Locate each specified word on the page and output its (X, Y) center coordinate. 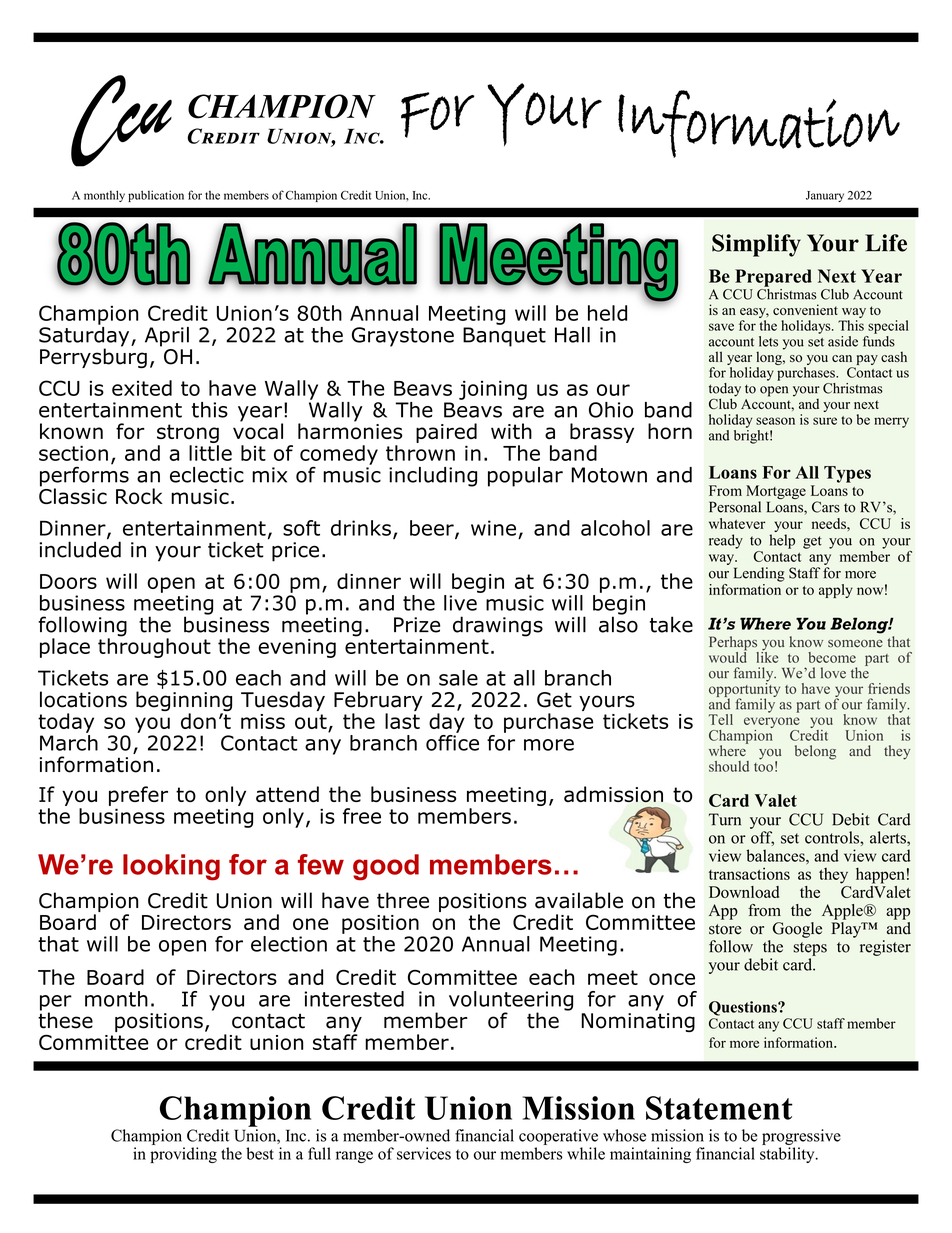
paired (446, 433)
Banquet (504, 337)
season (775, 421)
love (833, 673)
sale (458, 678)
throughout (154, 647)
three (403, 900)
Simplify (756, 245)
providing (183, 1155)
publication (156, 196)
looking (171, 867)
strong (188, 435)
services (424, 1153)
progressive (801, 1137)
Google (797, 930)
